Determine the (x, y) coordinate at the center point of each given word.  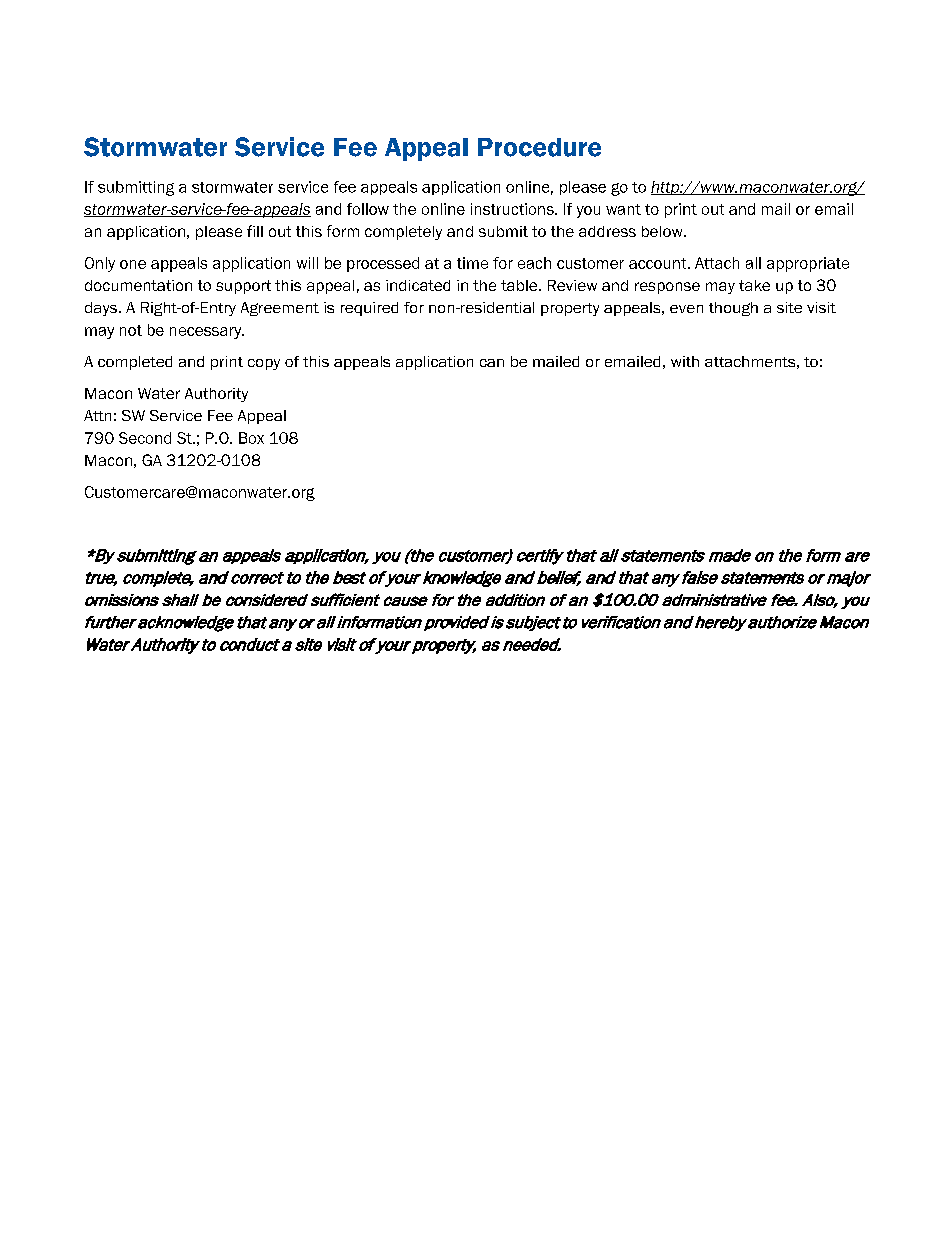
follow (368, 209)
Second (145, 438)
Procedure (539, 147)
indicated (418, 285)
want (623, 209)
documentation (138, 285)
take (754, 285)
